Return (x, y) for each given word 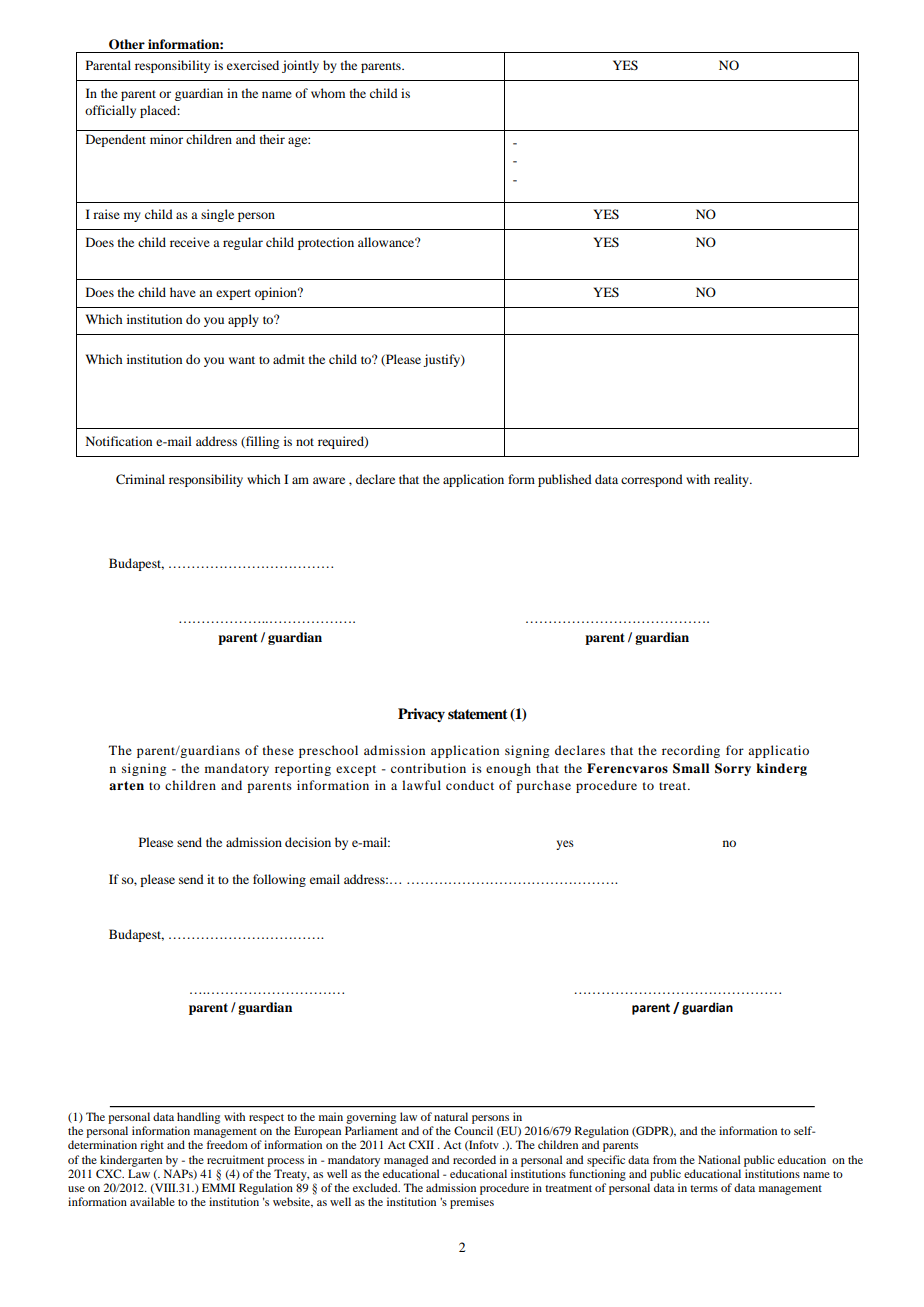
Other (127, 44)
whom (328, 93)
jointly (300, 66)
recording (691, 751)
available (152, 1201)
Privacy (421, 715)
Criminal (140, 479)
